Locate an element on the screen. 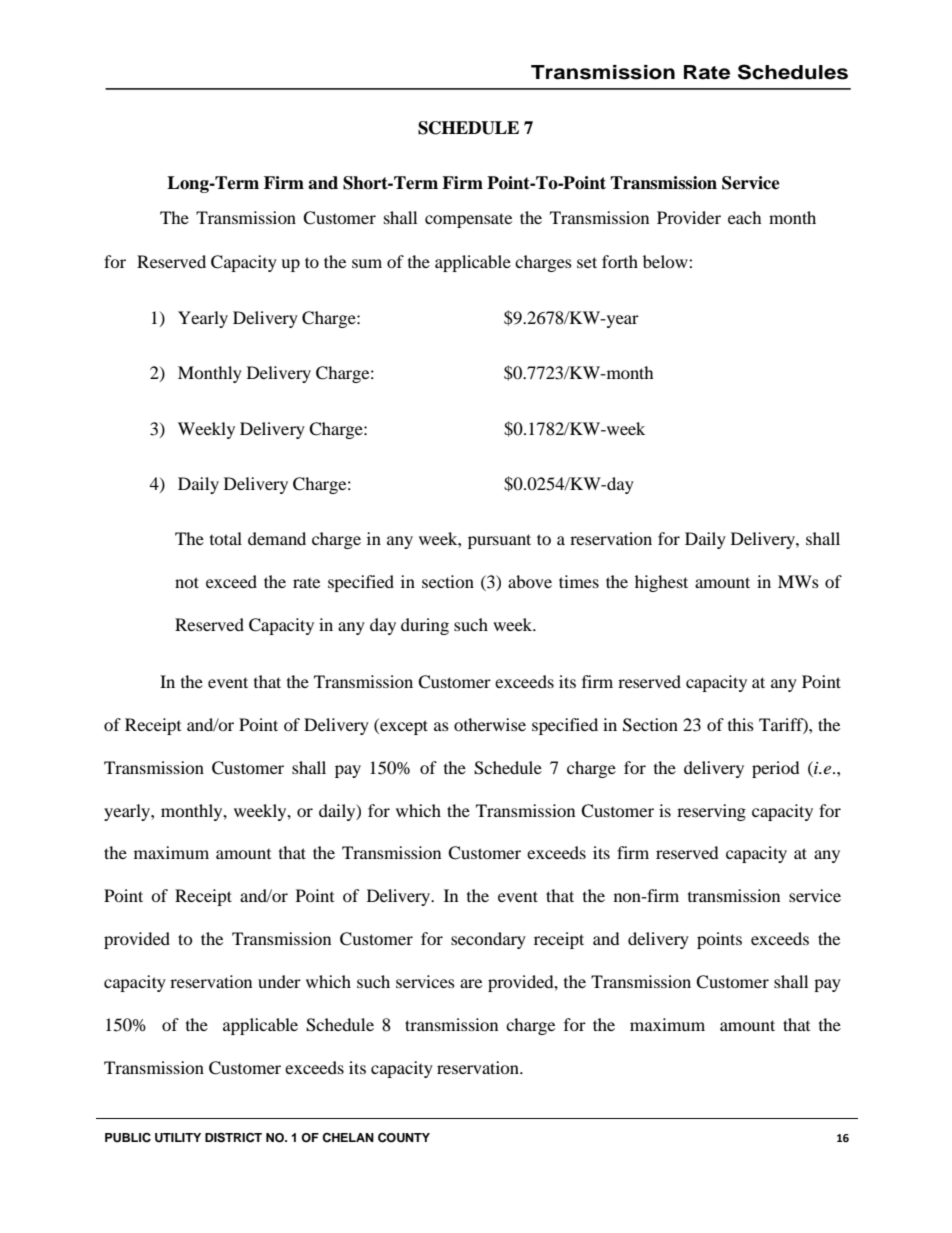  compensate is located at coordinates (468, 220).
